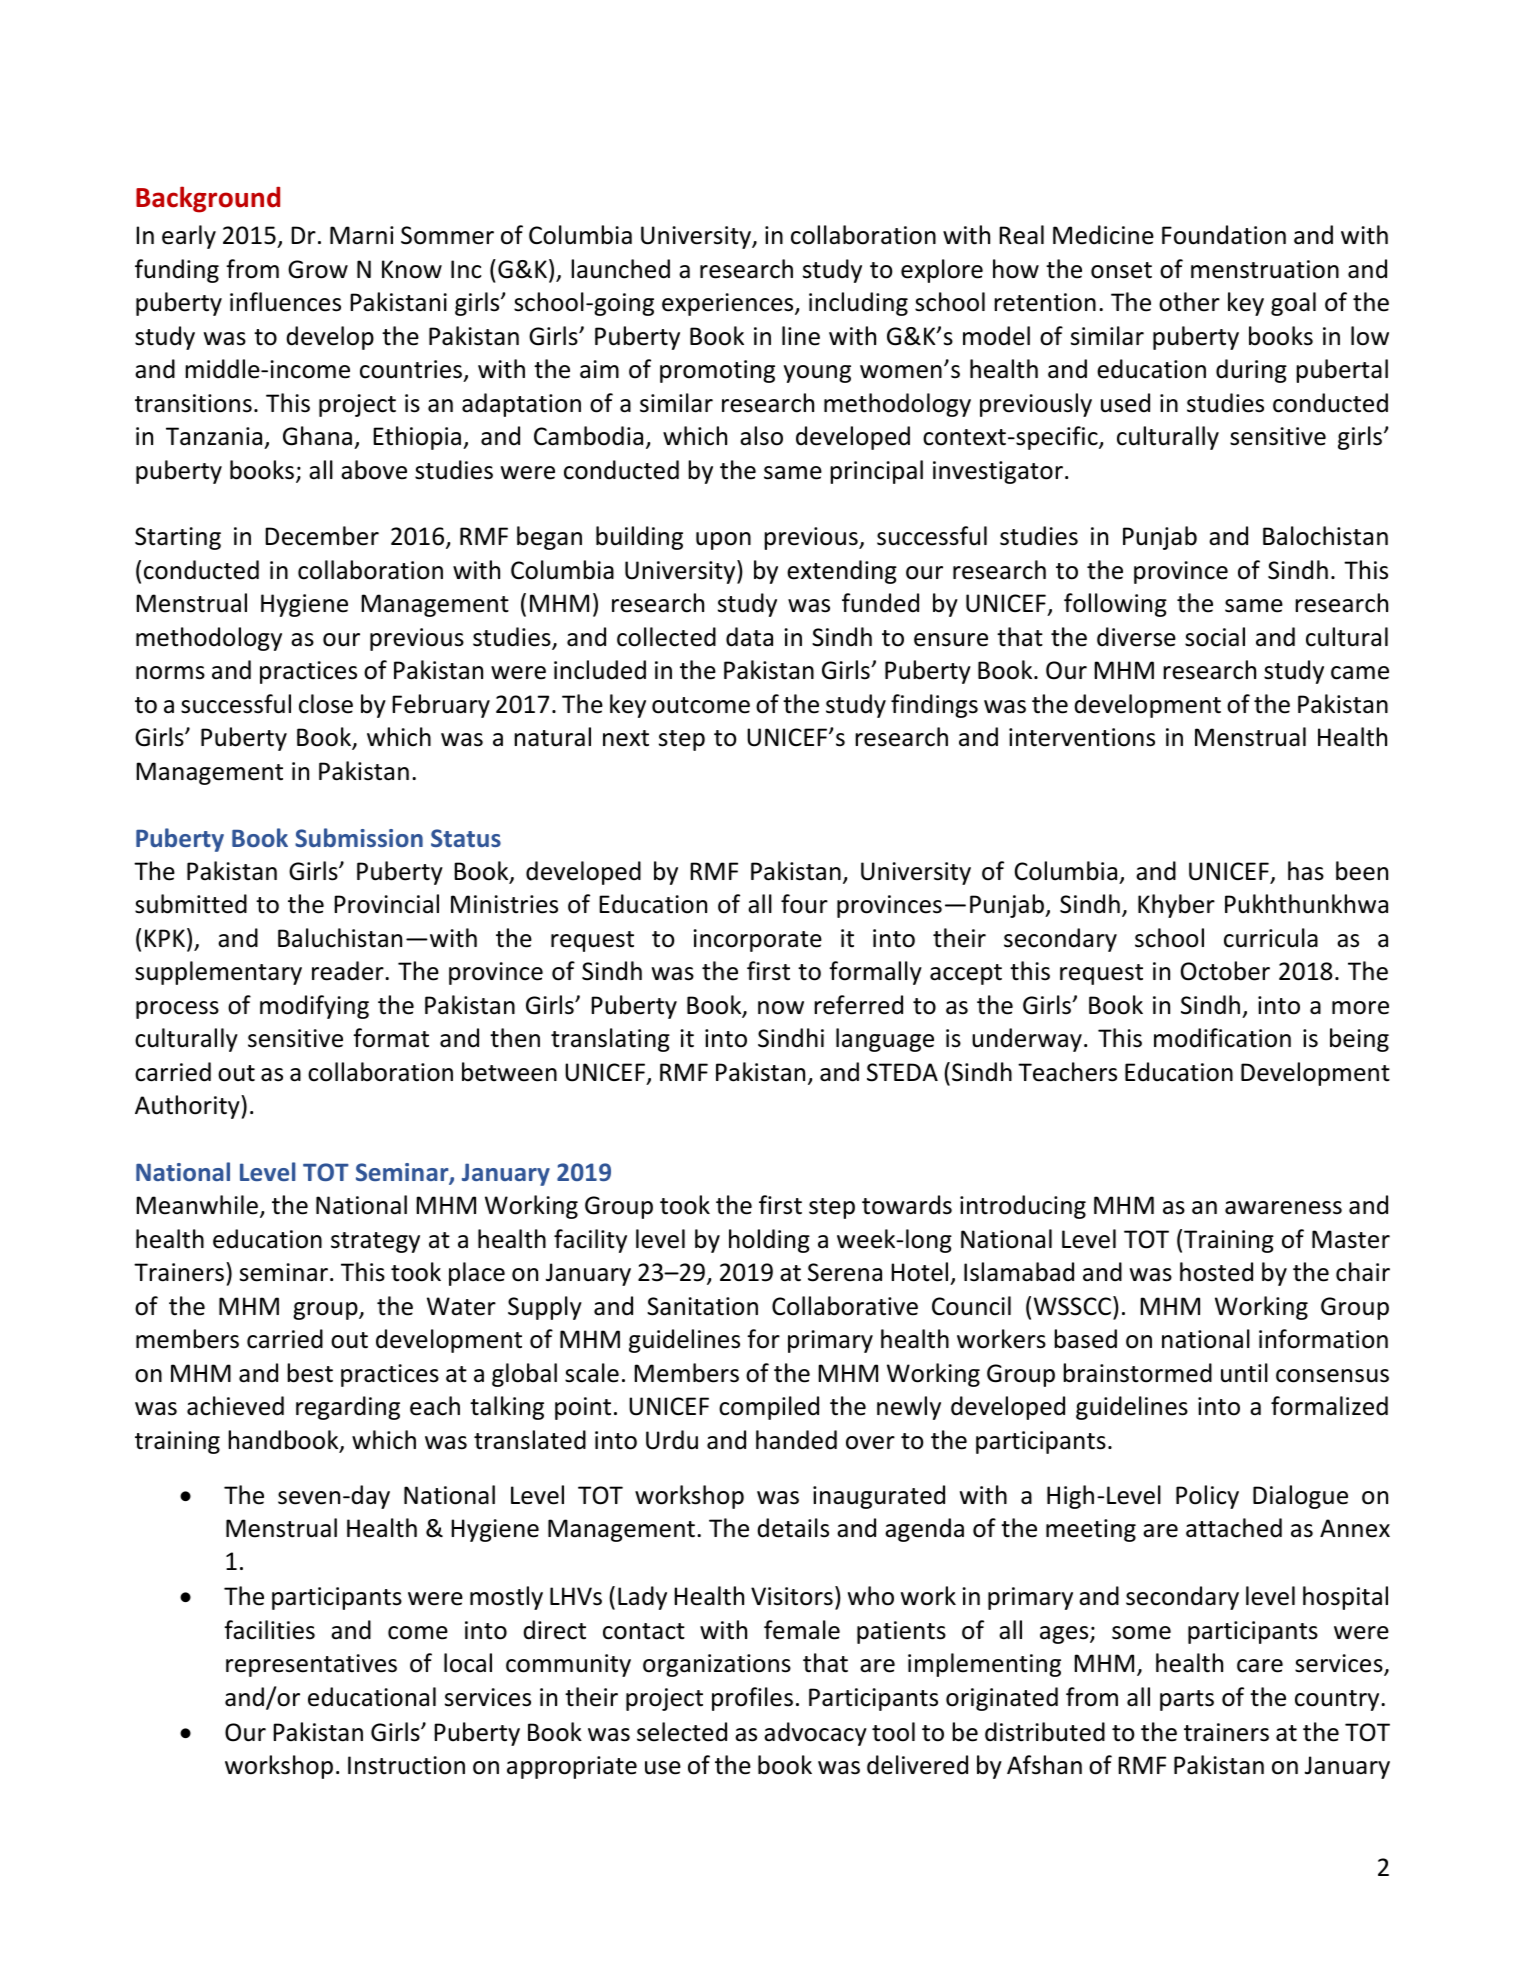 Image resolution: width=1525 pixels, height=1973 pixels. Describe the element at coordinates (314, 1007) in the screenshot. I see `modifying` at that location.
